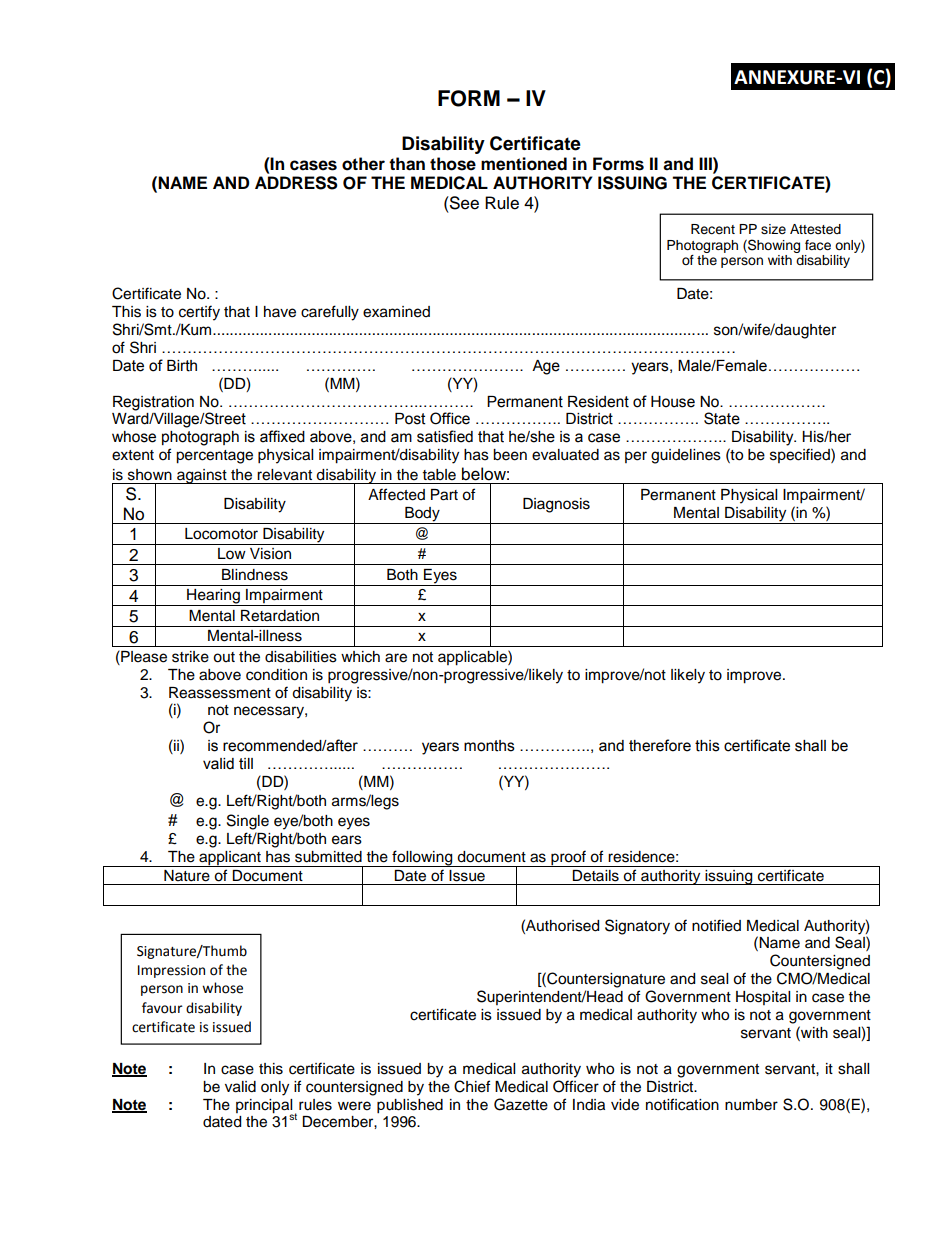 Image resolution: width=952 pixels, height=1233 pixels. Describe the element at coordinates (463, 203) in the screenshot. I see `See` at that location.
